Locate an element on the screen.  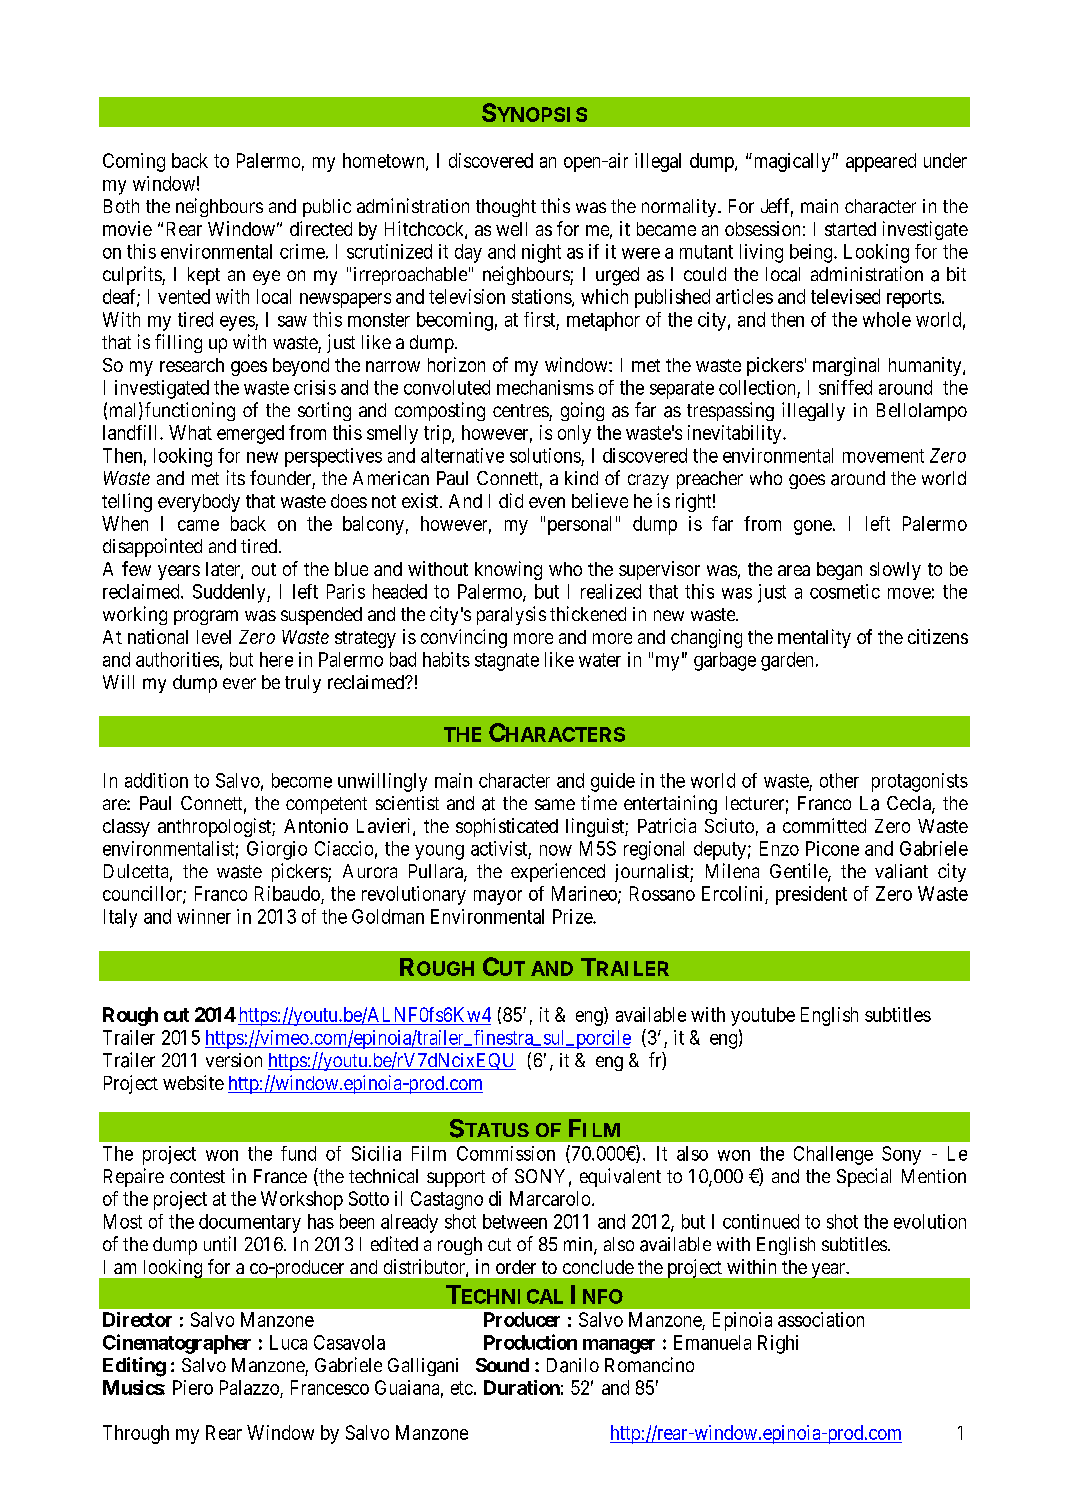
Cinematographer is located at coordinates (177, 1344).
